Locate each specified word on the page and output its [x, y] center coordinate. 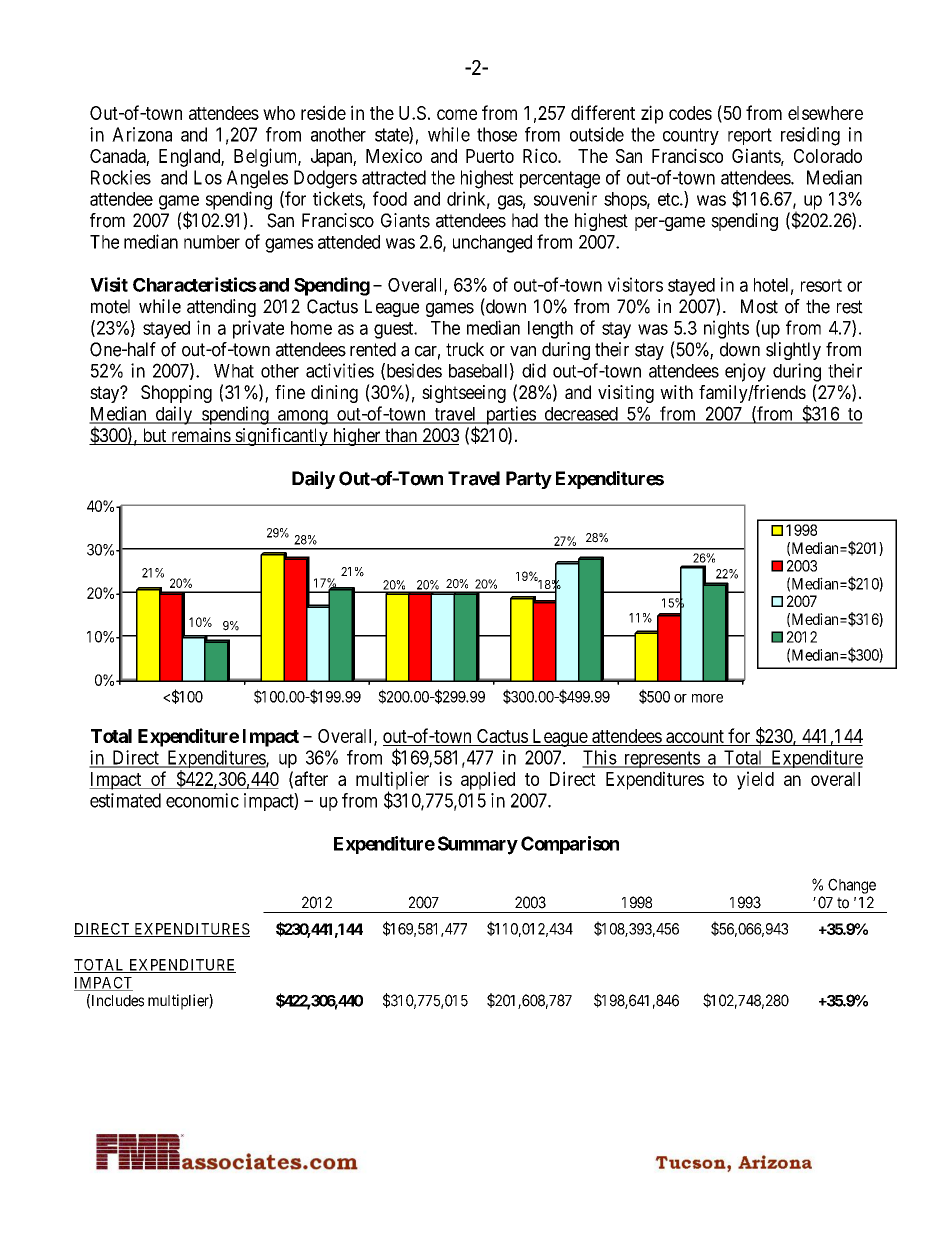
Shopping [176, 394]
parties [510, 415]
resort [821, 285]
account [695, 736]
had [525, 220]
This [599, 758]
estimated [125, 800]
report [750, 136]
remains [200, 436]
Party [529, 480]
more [707, 698]
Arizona [142, 134]
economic [202, 800]
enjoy [745, 372]
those [497, 134]
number [212, 242]
